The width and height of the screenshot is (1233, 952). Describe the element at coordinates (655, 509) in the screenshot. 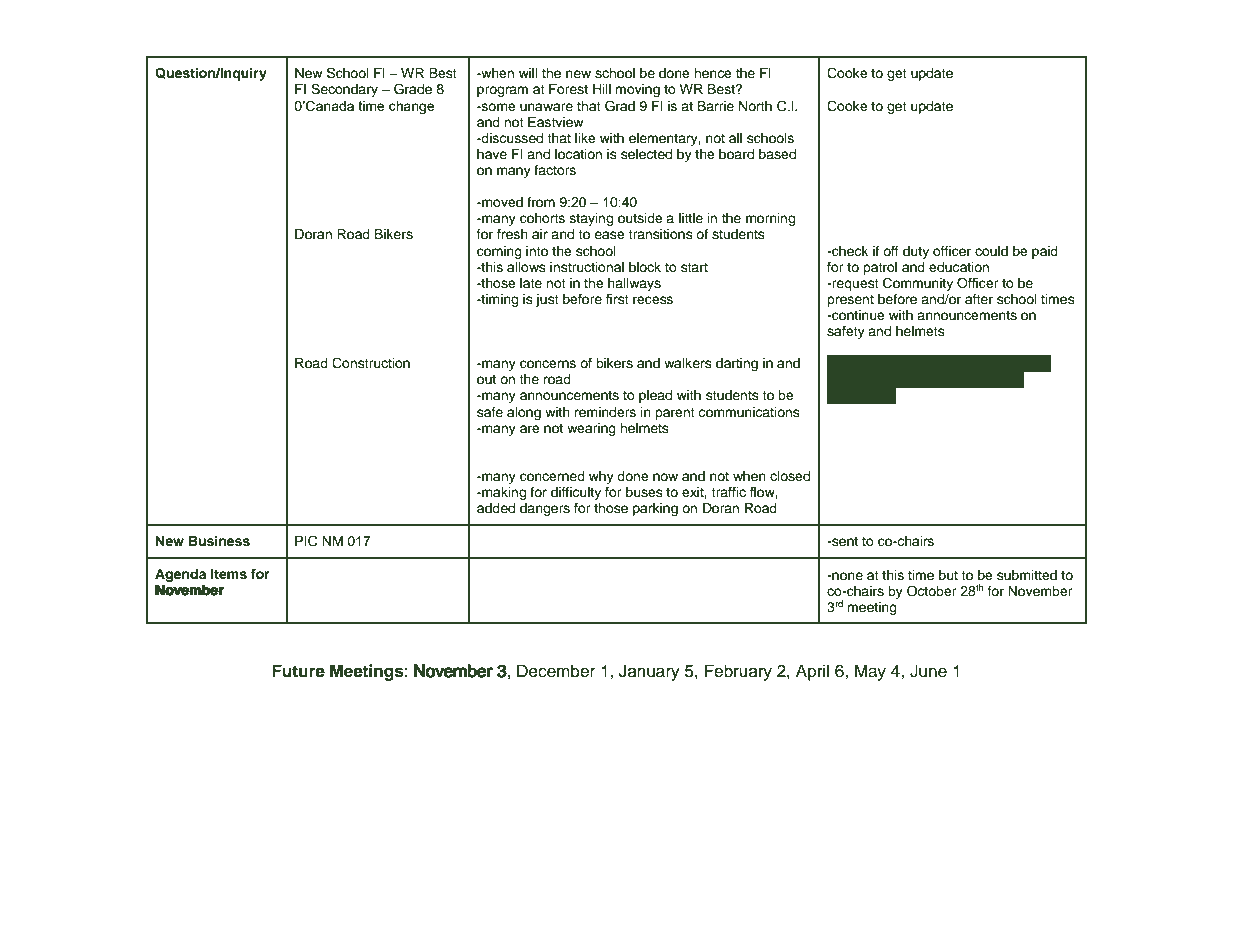

I see `parking` at that location.
